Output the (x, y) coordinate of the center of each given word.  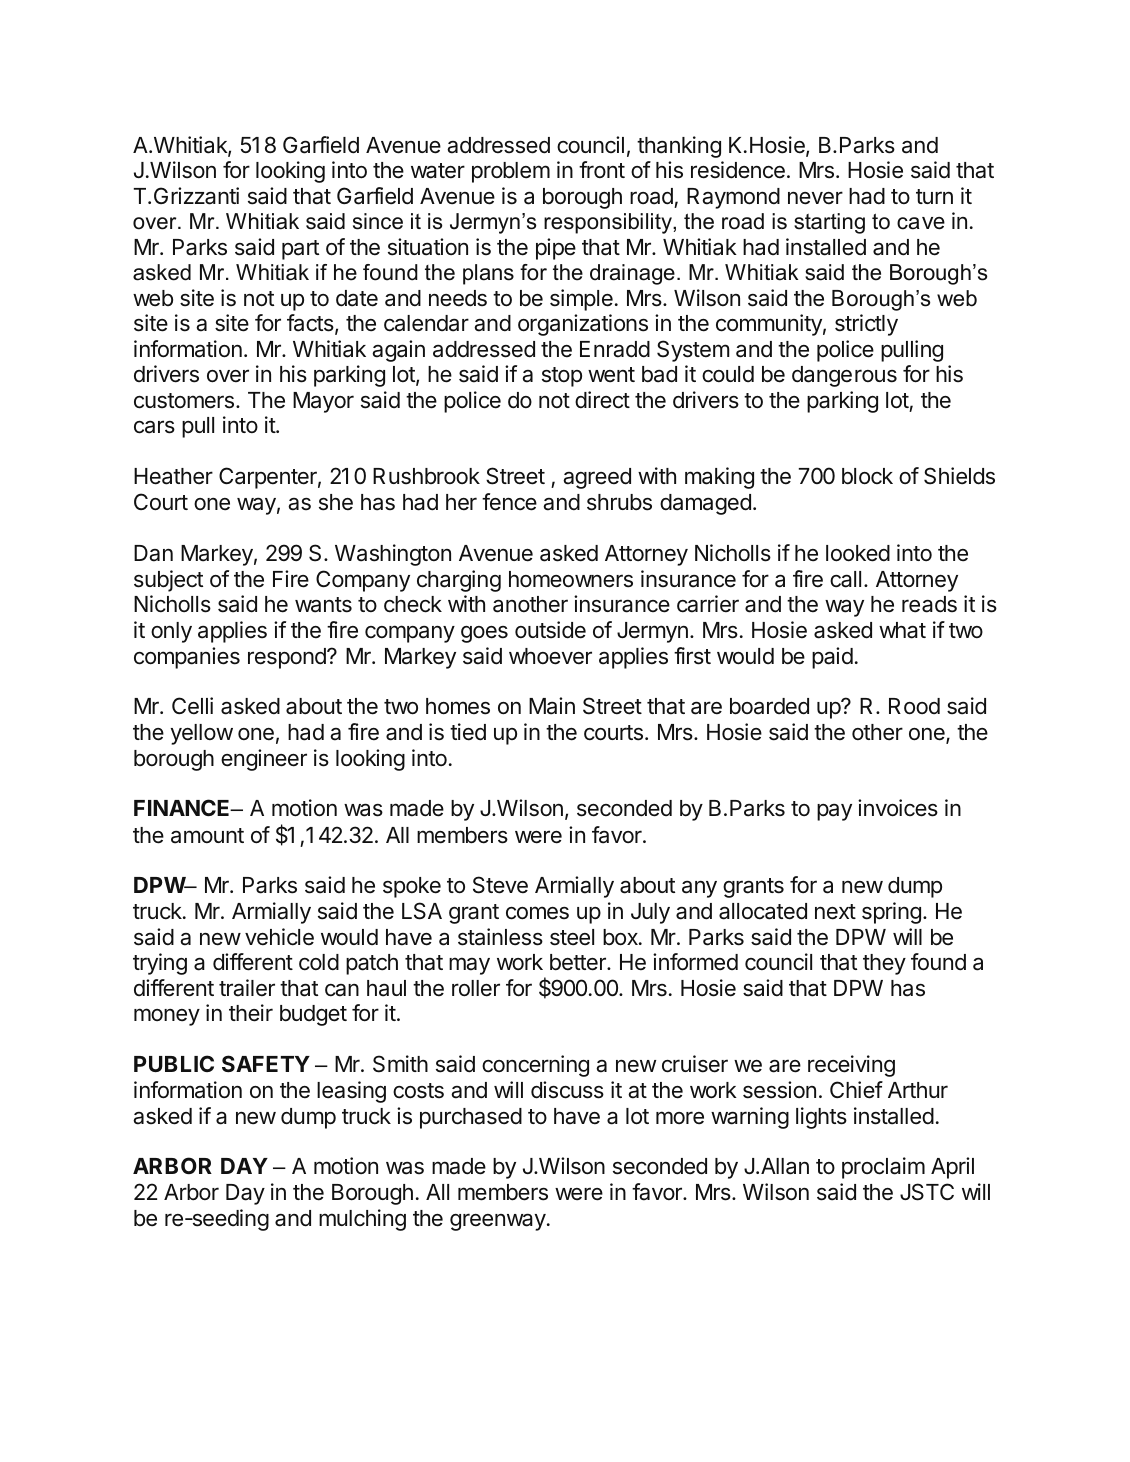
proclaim (883, 1168)
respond (288, 658)
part (300, 250)
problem (511, 172)
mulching (362, 1220)
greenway (498, 1222)
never (815, 198)
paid (832, 658)
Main (552, 706)
